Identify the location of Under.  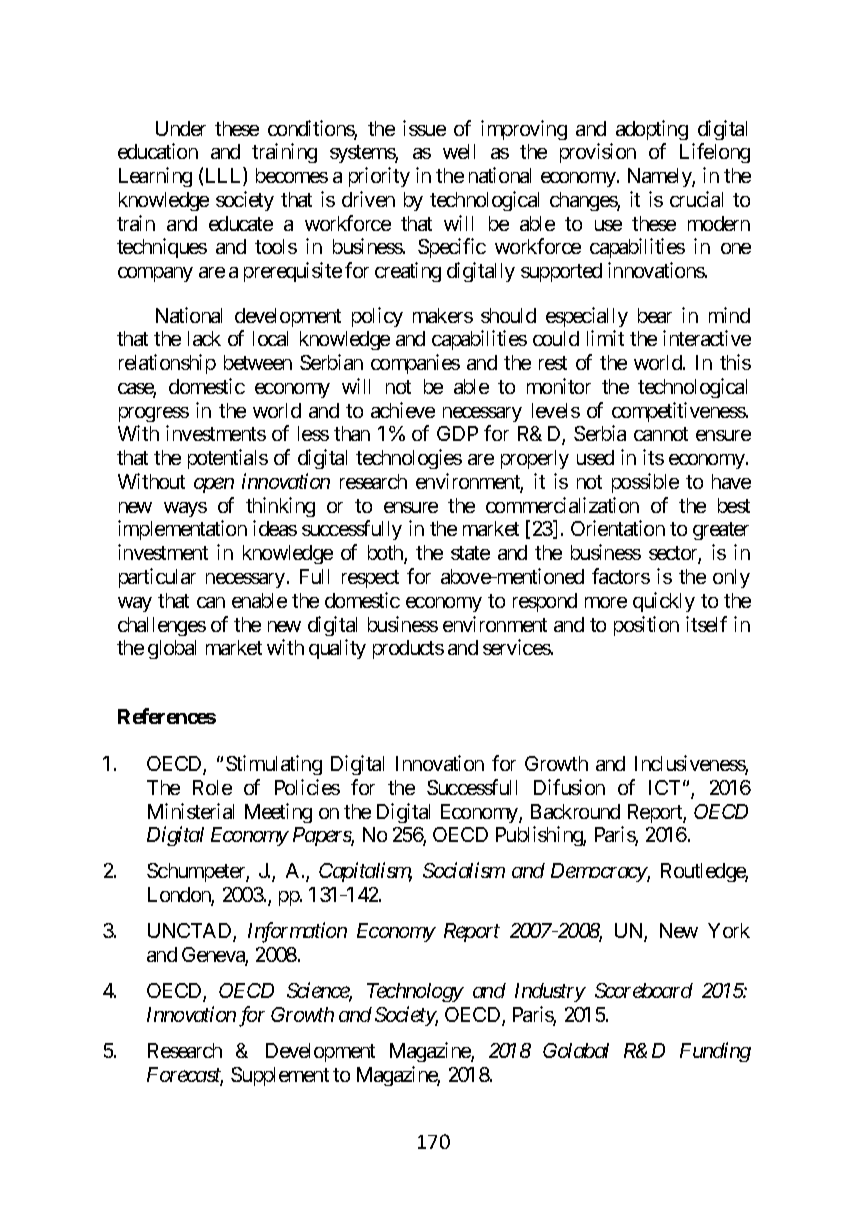
(181, 128).
